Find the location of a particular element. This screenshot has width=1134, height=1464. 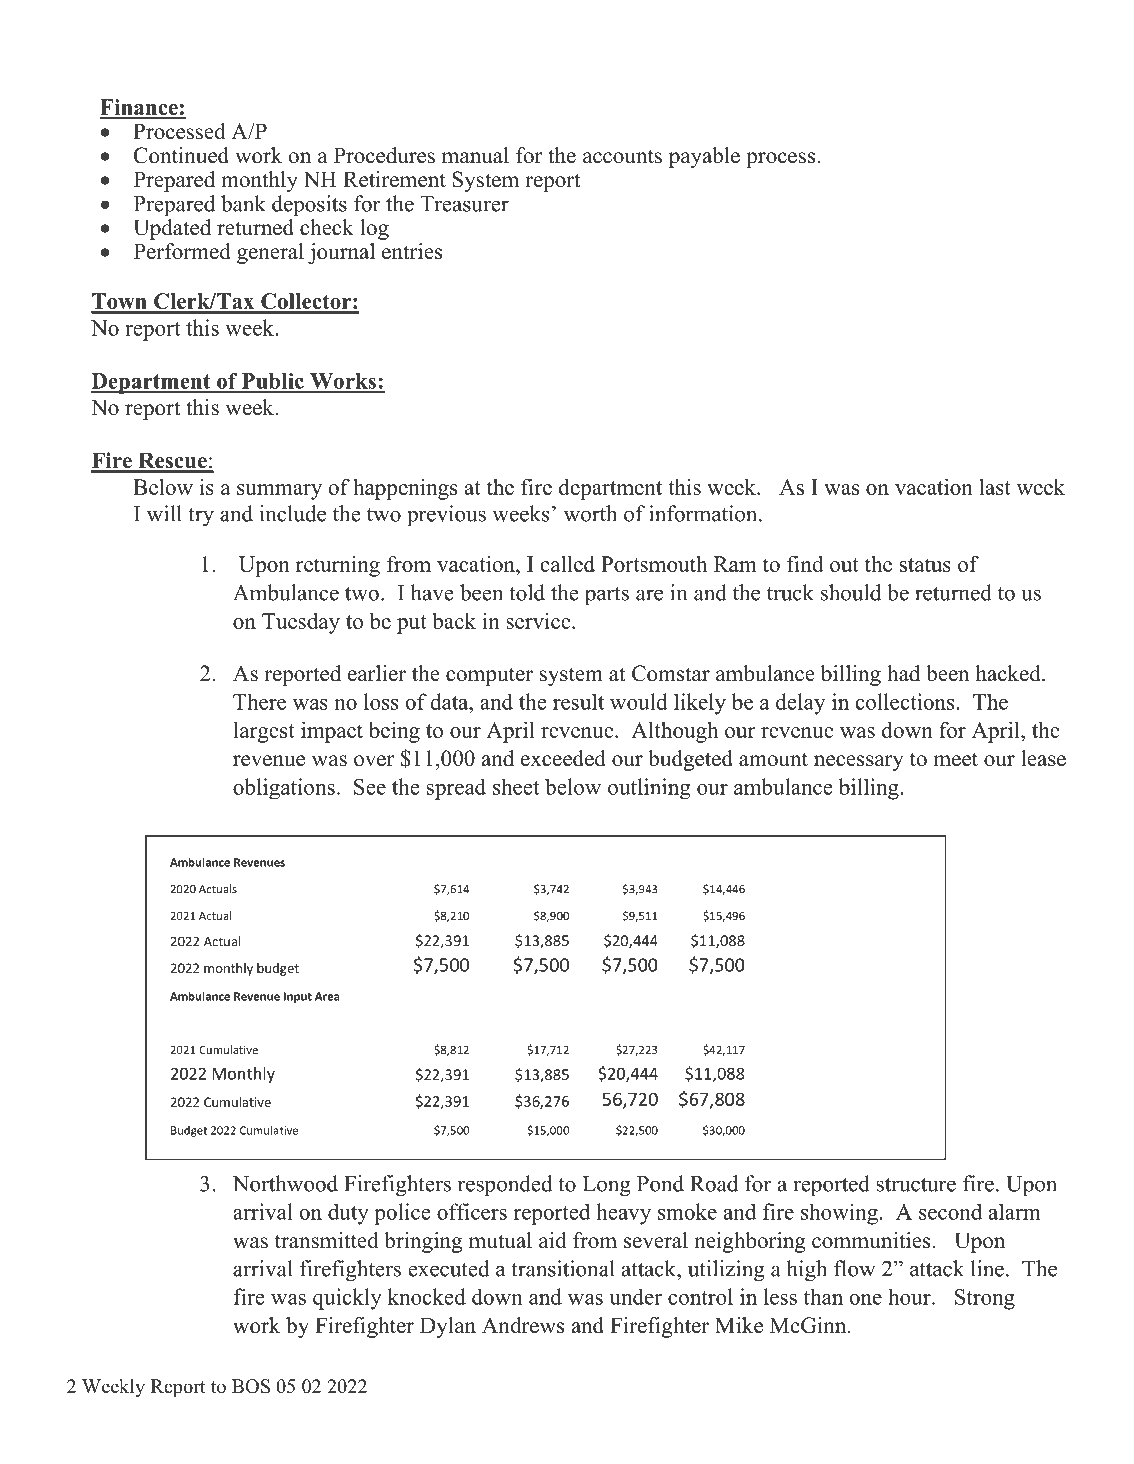

hour is located at coordinates (910, 1296).
